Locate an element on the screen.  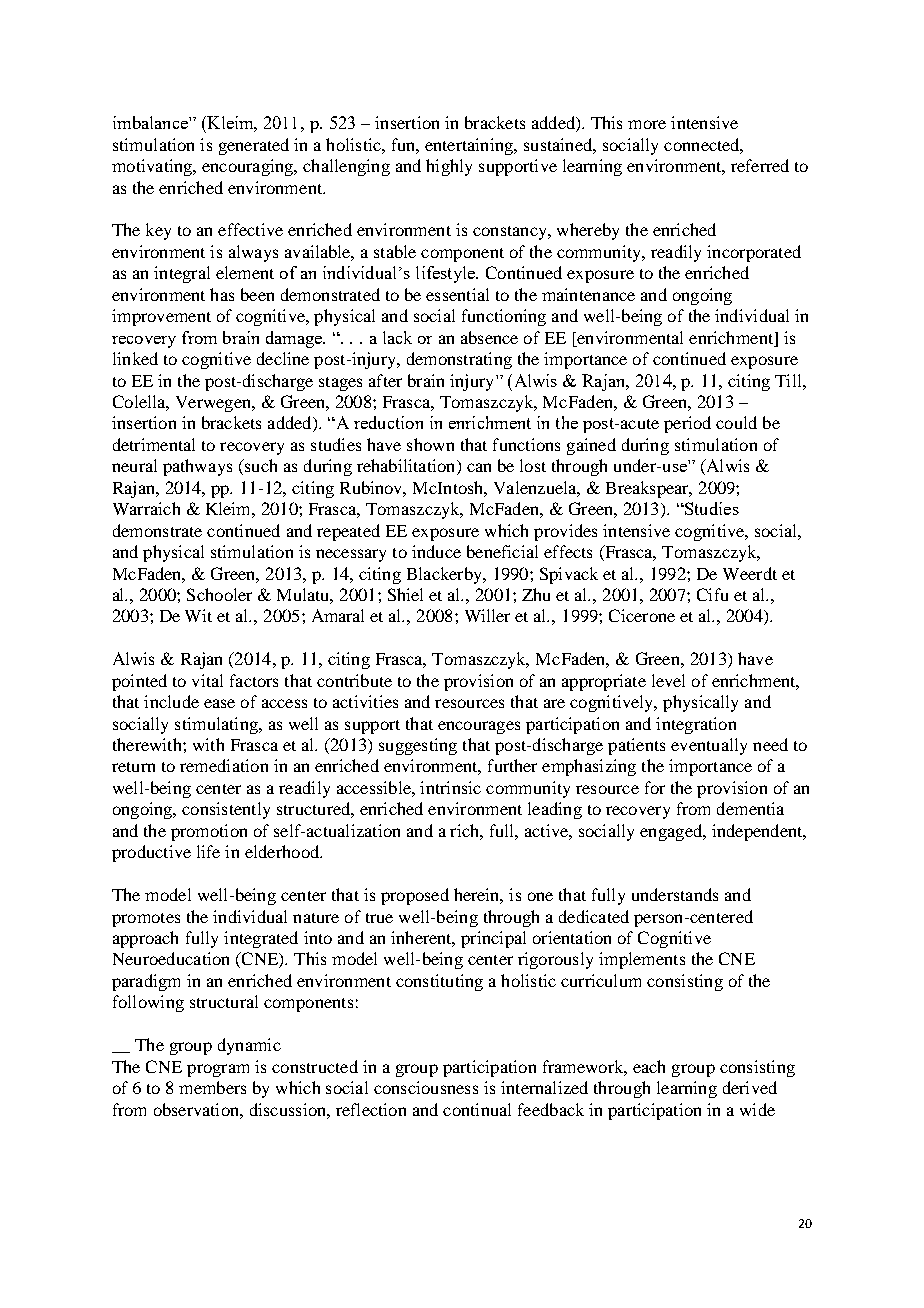
encouraging is located at coordinates (249, 167).
